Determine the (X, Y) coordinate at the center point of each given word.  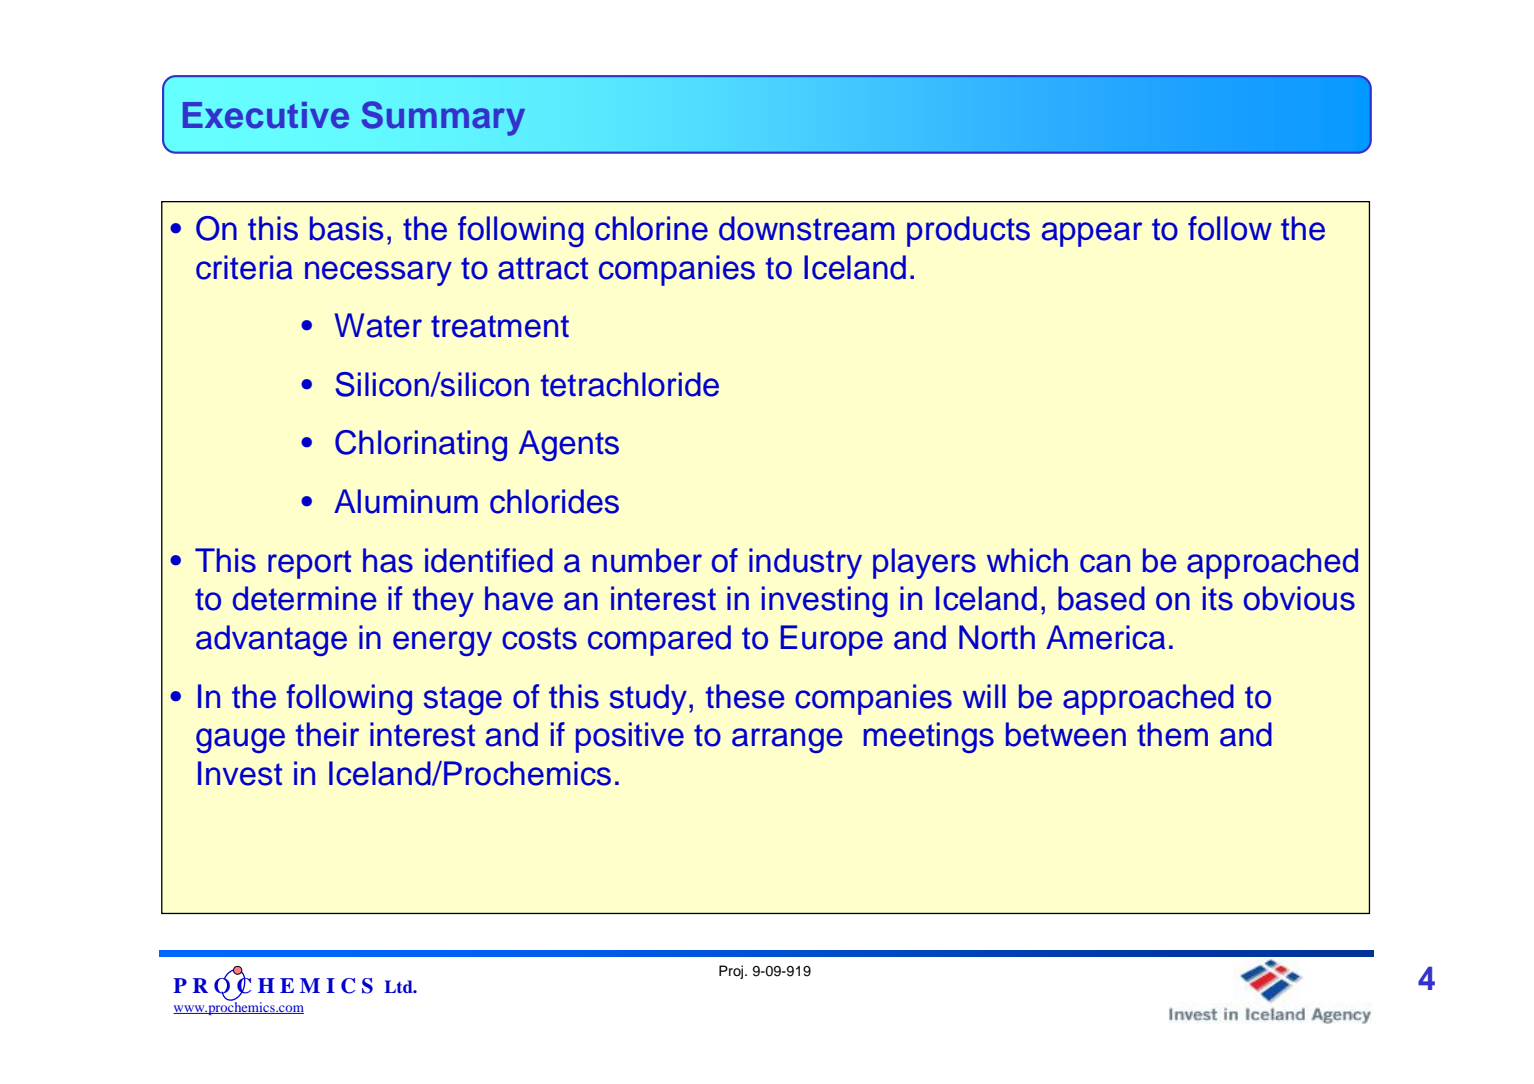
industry (805, 563)
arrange (787, 740)
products (968, 231)
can (1105, 563)
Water (378, 325)
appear (1092, 234)
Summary (443, 118)
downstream (807, 228)
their (327, 734)
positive (630, 737)
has (388, 560)
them (1172, 734)
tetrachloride (629, 384)
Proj (731, 972)
